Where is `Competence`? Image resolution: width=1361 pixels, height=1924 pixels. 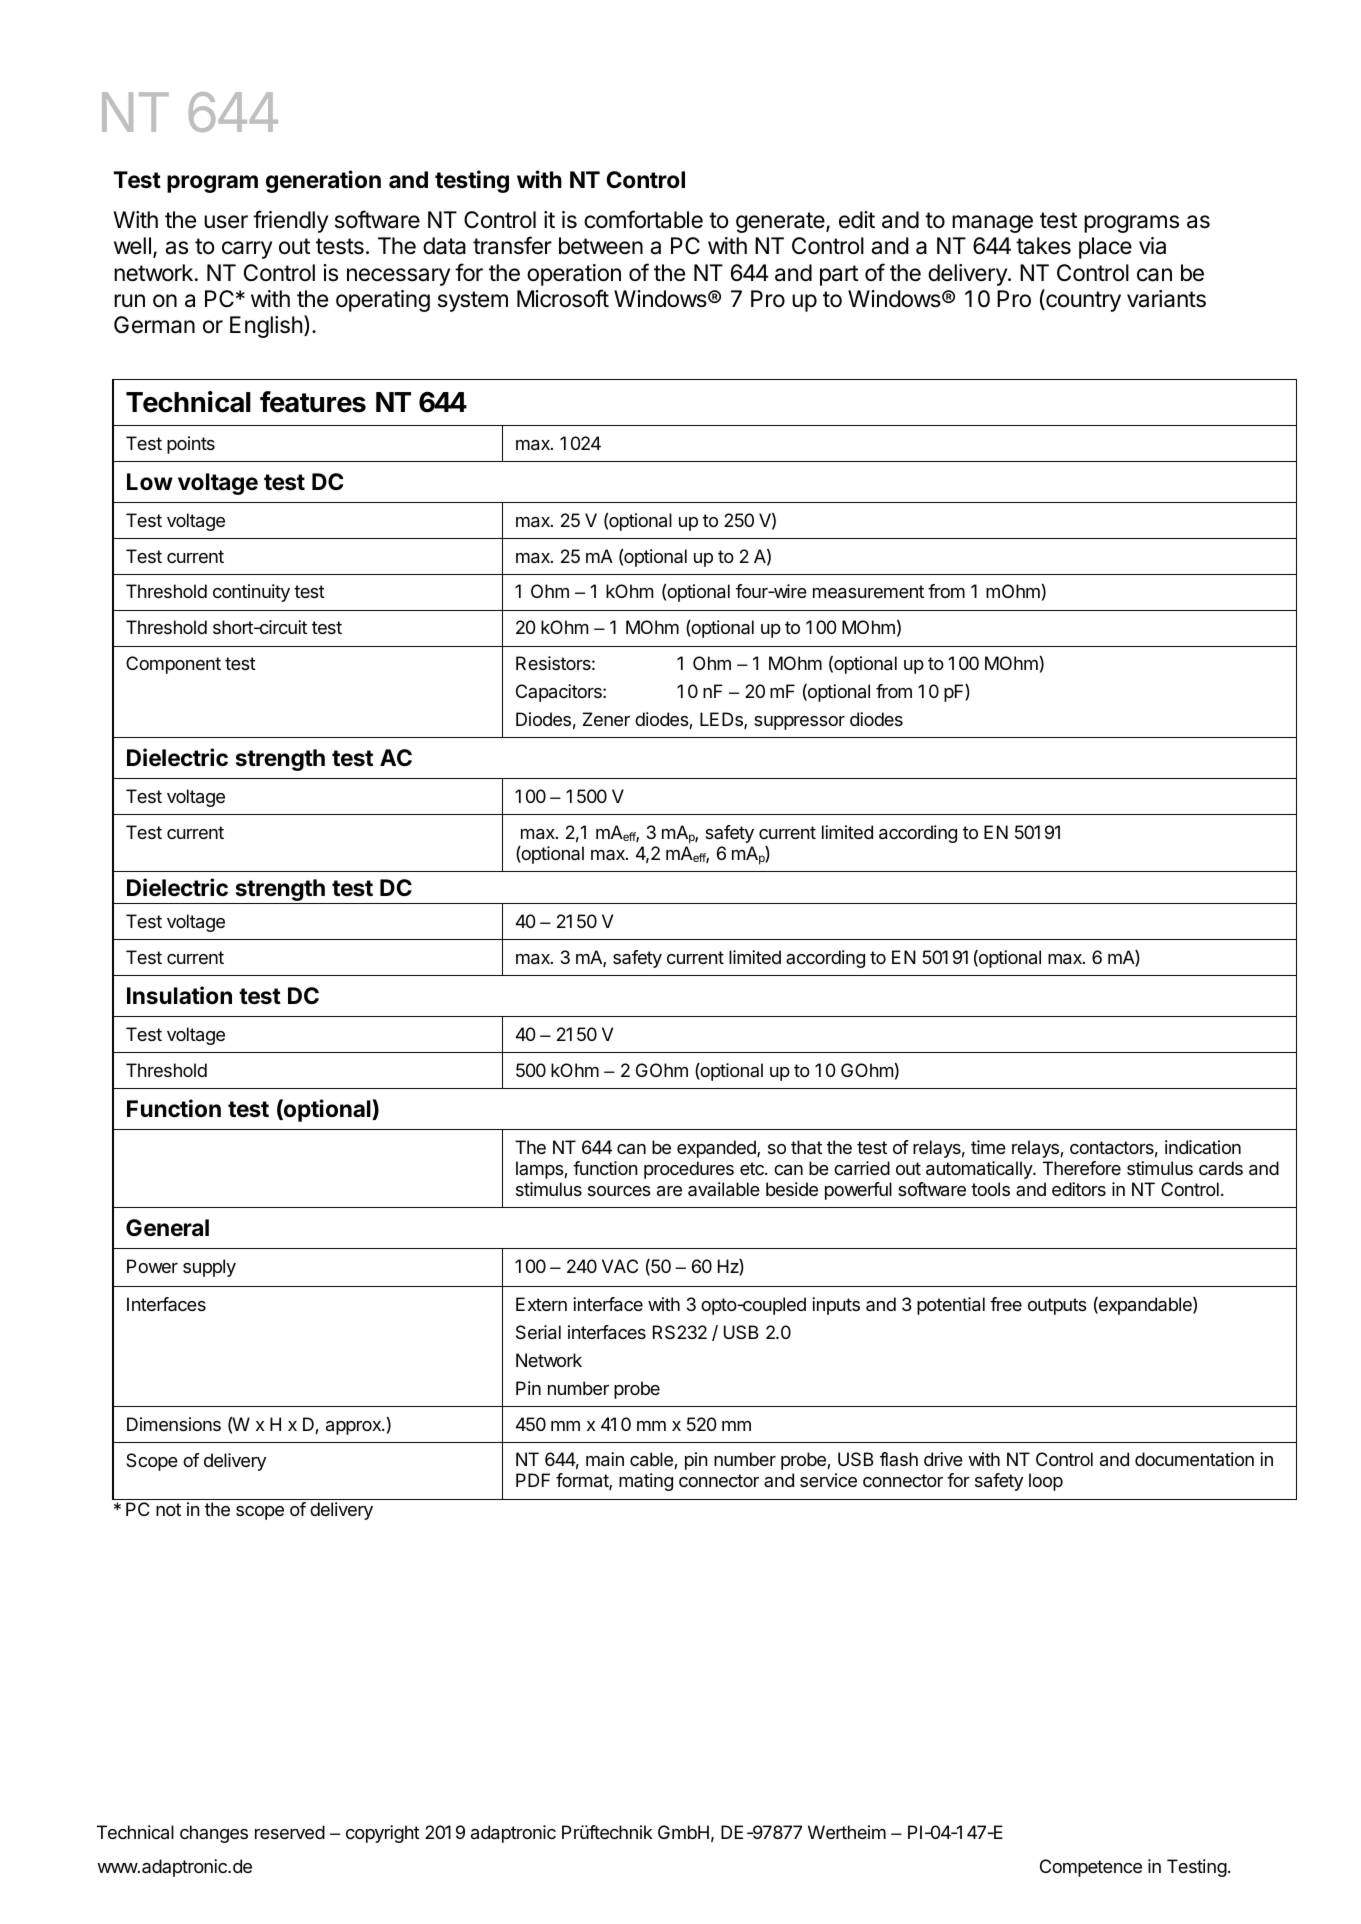 Competence is located at coordinates (1091, 1868).
